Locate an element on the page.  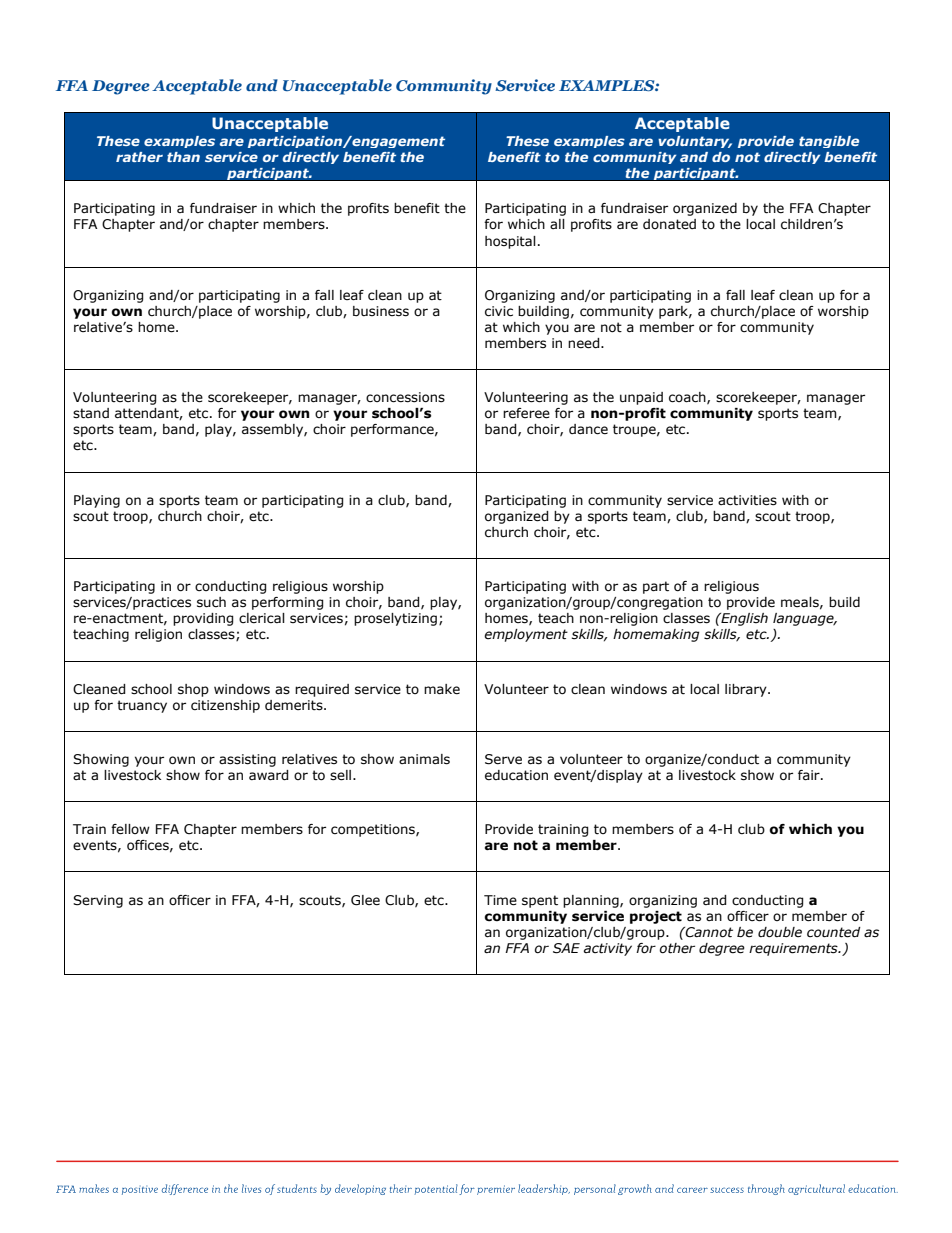
voluntary is located at coordinates (695, 142).
